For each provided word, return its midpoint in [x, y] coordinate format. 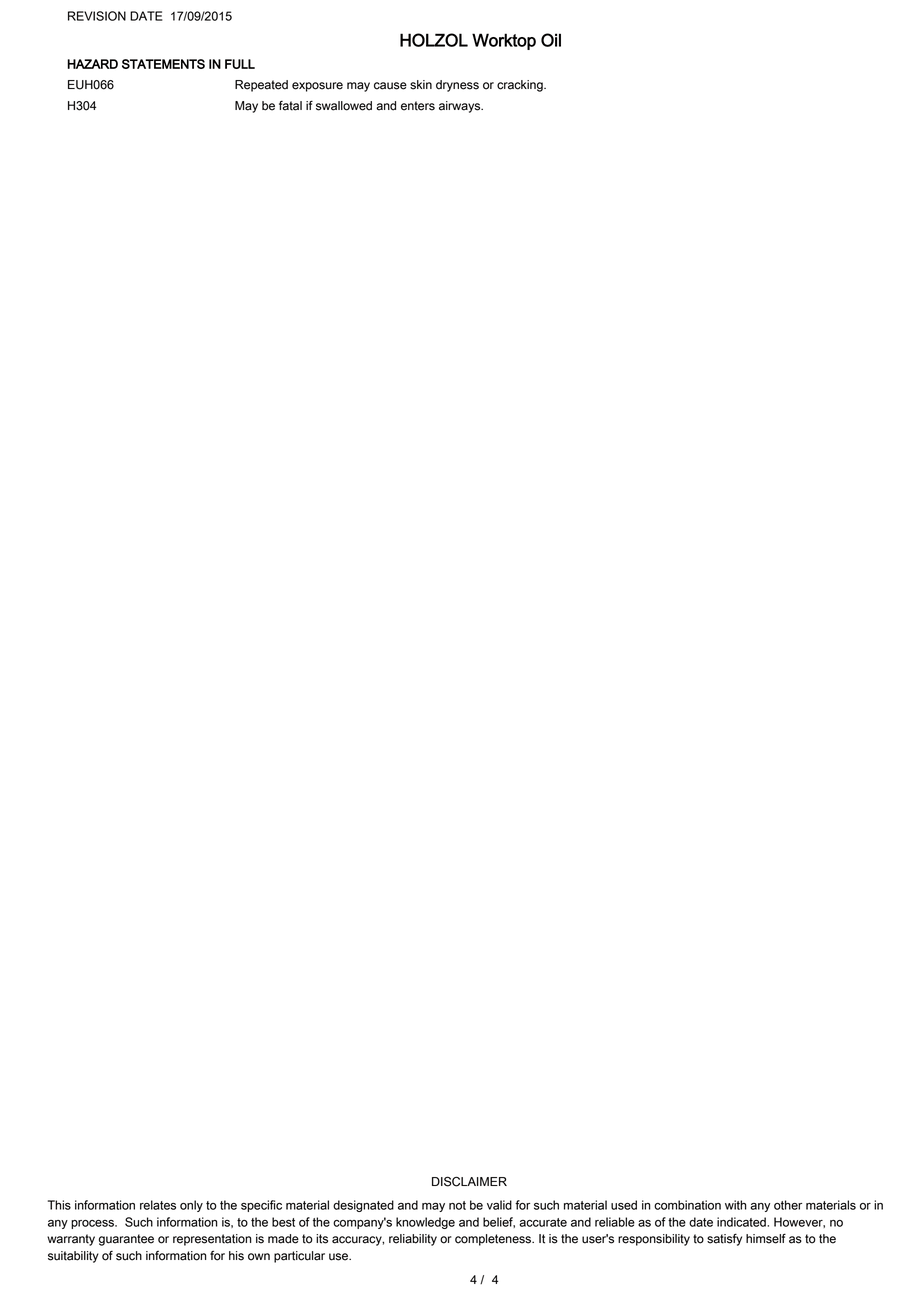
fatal [290, 106]
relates [158, 1205]
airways [461, 107]
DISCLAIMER [469, 1181]
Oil [551, 40]
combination [687, 1205]
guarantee [126, 1240]
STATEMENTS [163, 64]
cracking [521, 86]
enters [418, 106]
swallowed [344, 106]
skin [421, 85]
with [736, 1205]
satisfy [724, 1239]
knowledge [425, 1223]
